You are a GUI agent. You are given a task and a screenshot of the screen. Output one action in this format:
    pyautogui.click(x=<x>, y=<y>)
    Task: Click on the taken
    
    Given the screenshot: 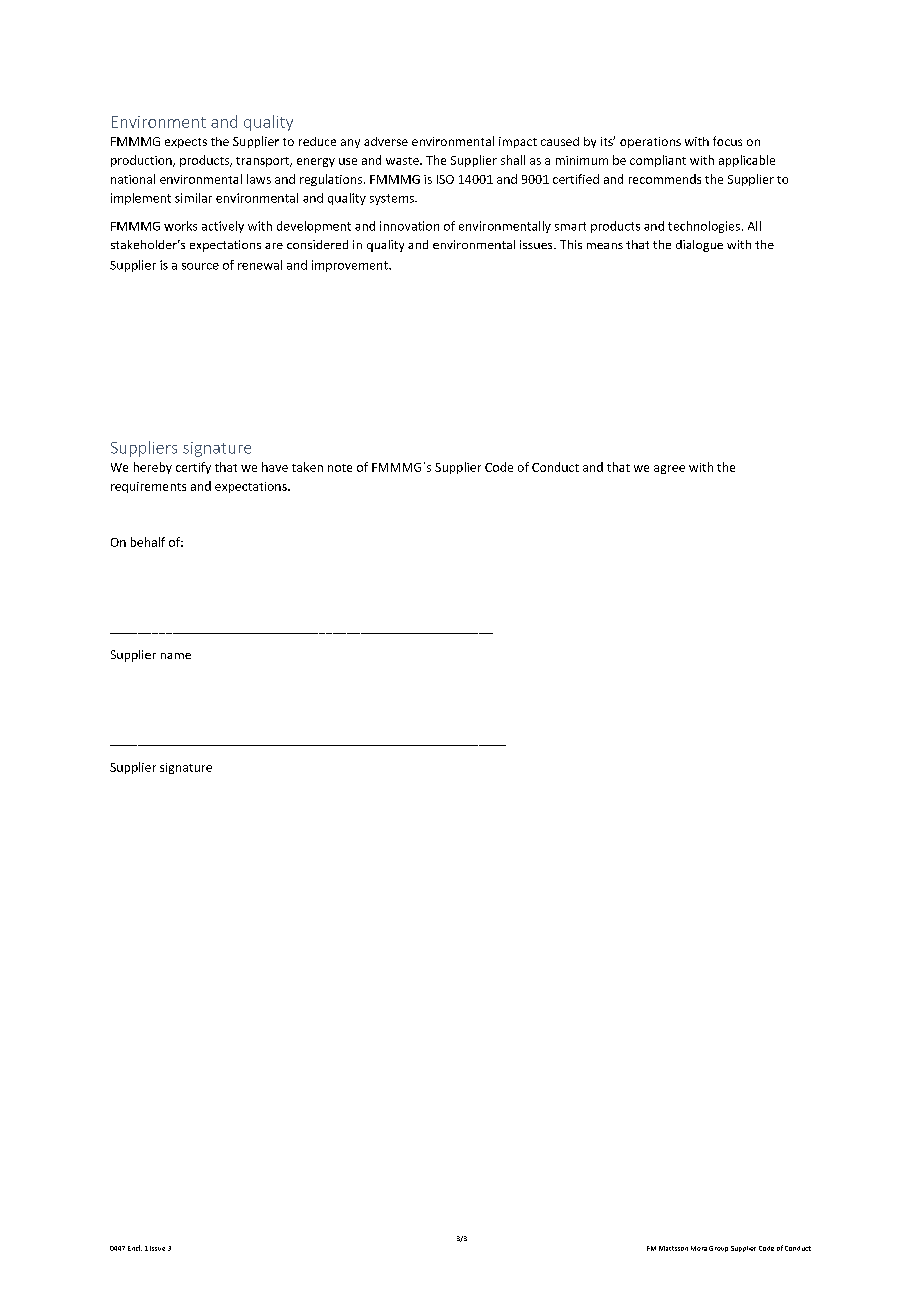 What is the action you would take?
    pyautogui.click(x=307, y=467)
